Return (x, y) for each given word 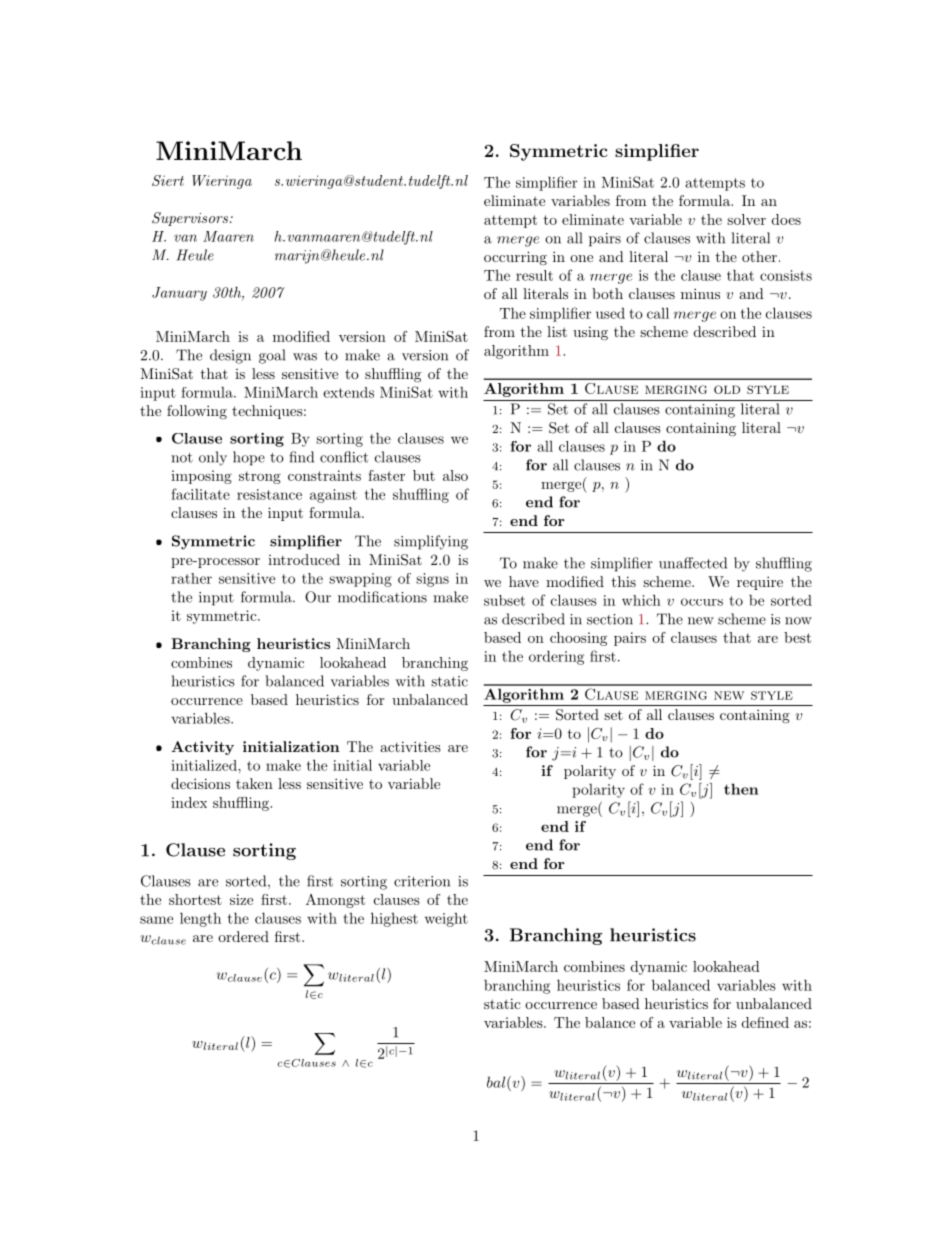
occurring (515, 258)
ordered (243, 936)
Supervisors (191, 219)
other (759, 256)
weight (446, 920)
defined (765, 1022)
